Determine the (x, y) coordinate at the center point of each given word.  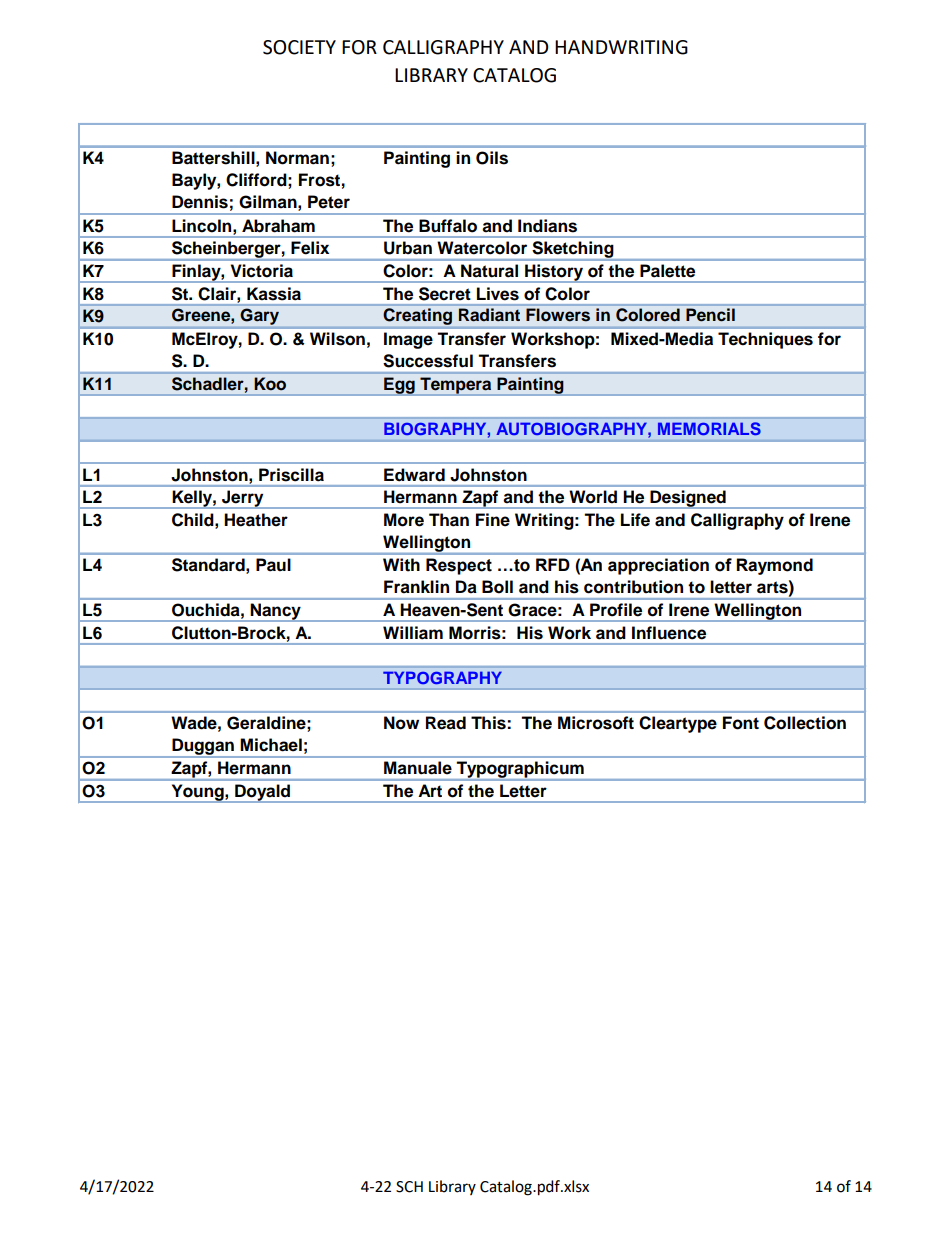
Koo (270, 383)
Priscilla (291, 475)
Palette (667, 270)
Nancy (275, 612)
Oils (492, 158)
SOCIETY (299, 47)
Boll (497, 587)
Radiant (489, 314)
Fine (493, 520)
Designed (688, 499)
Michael (271, 745)
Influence (669, 633)
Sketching (573, 251)
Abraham (278, 226)
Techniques (765, 340)
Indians (547, 226)
